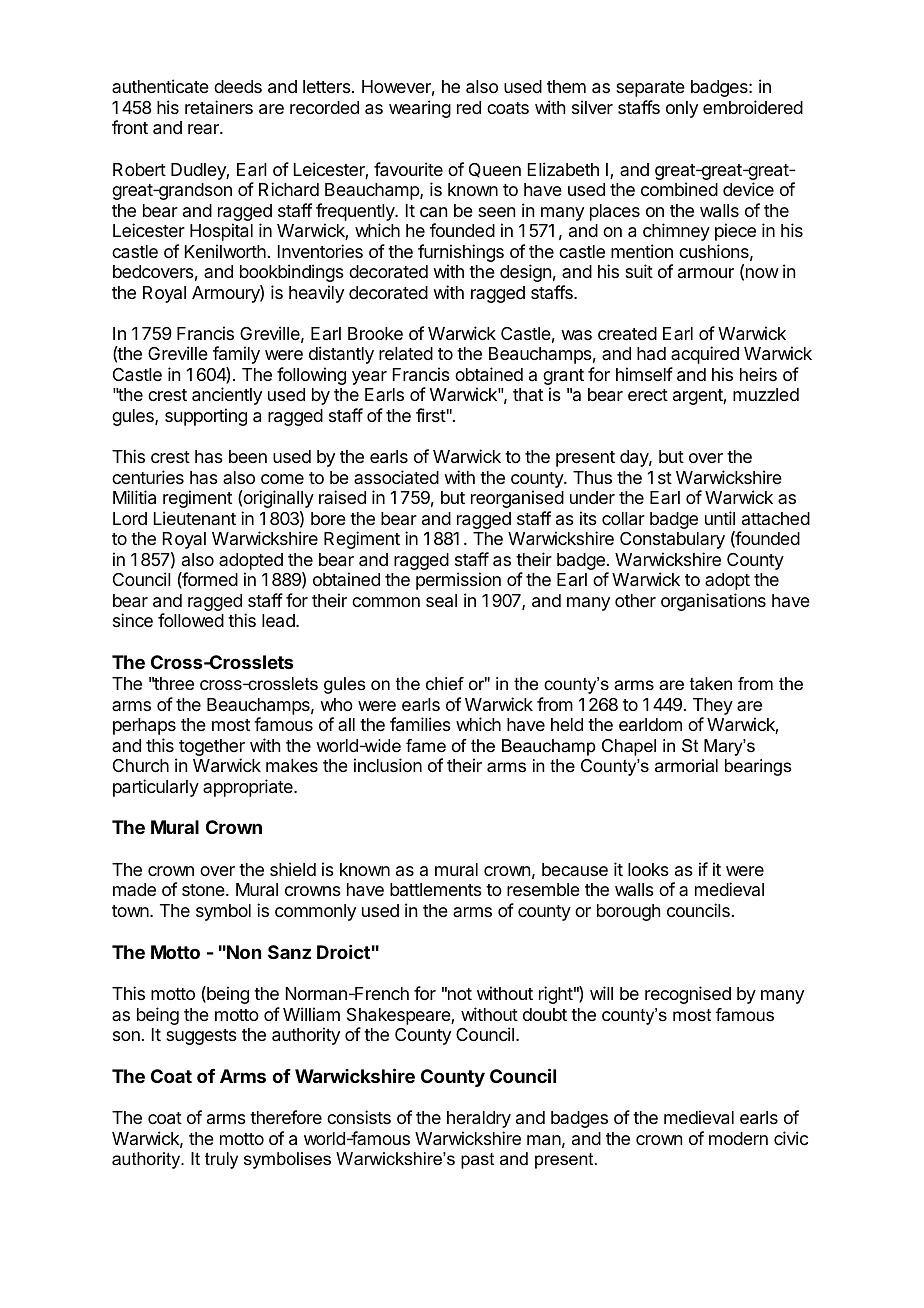  What do you see at coordinates (738, 1138) in the page?
I see `modern` at bounding box center [738, 1138].
